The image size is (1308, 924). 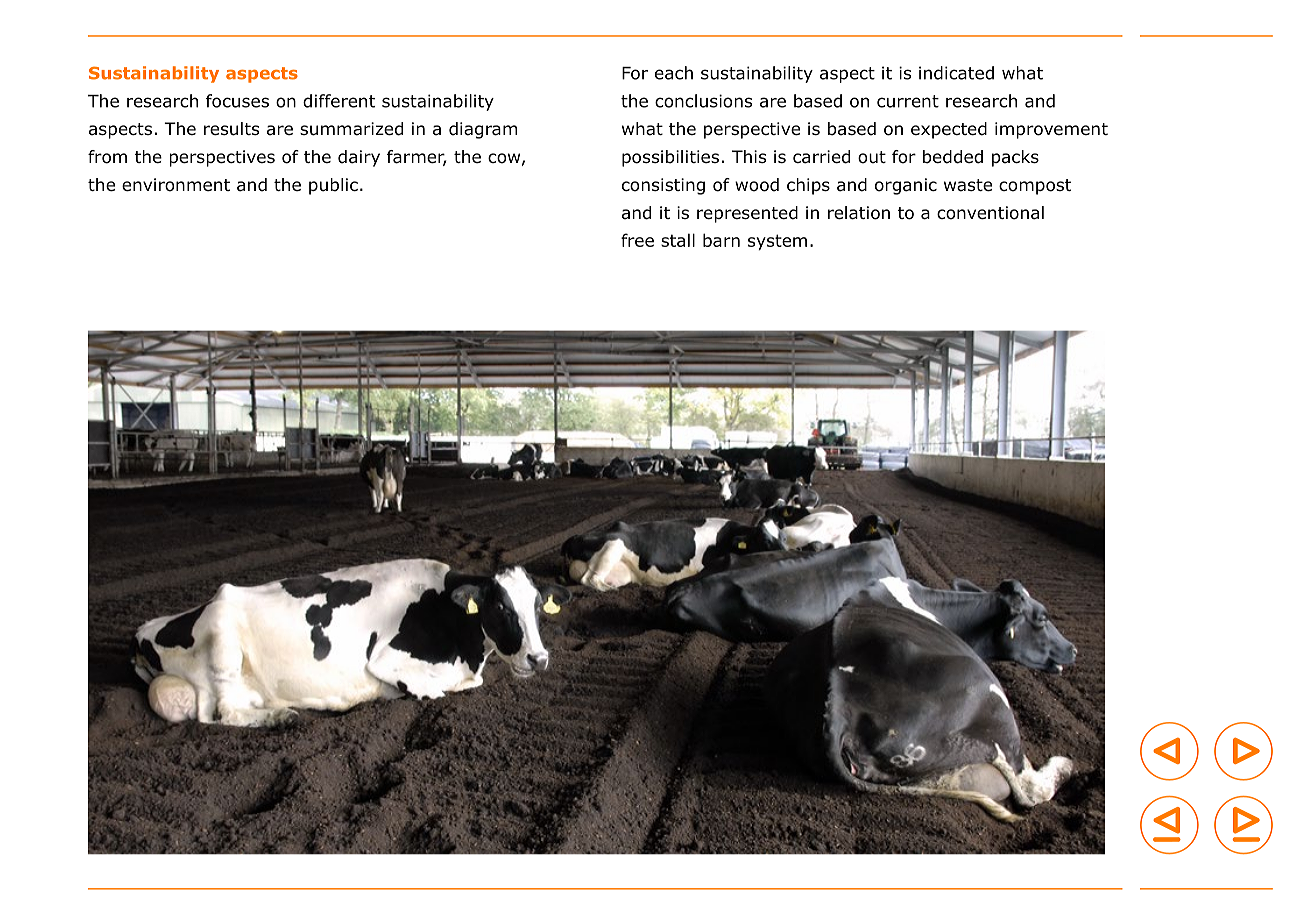 I want to click on focuses, so click(x=237, y=101).
